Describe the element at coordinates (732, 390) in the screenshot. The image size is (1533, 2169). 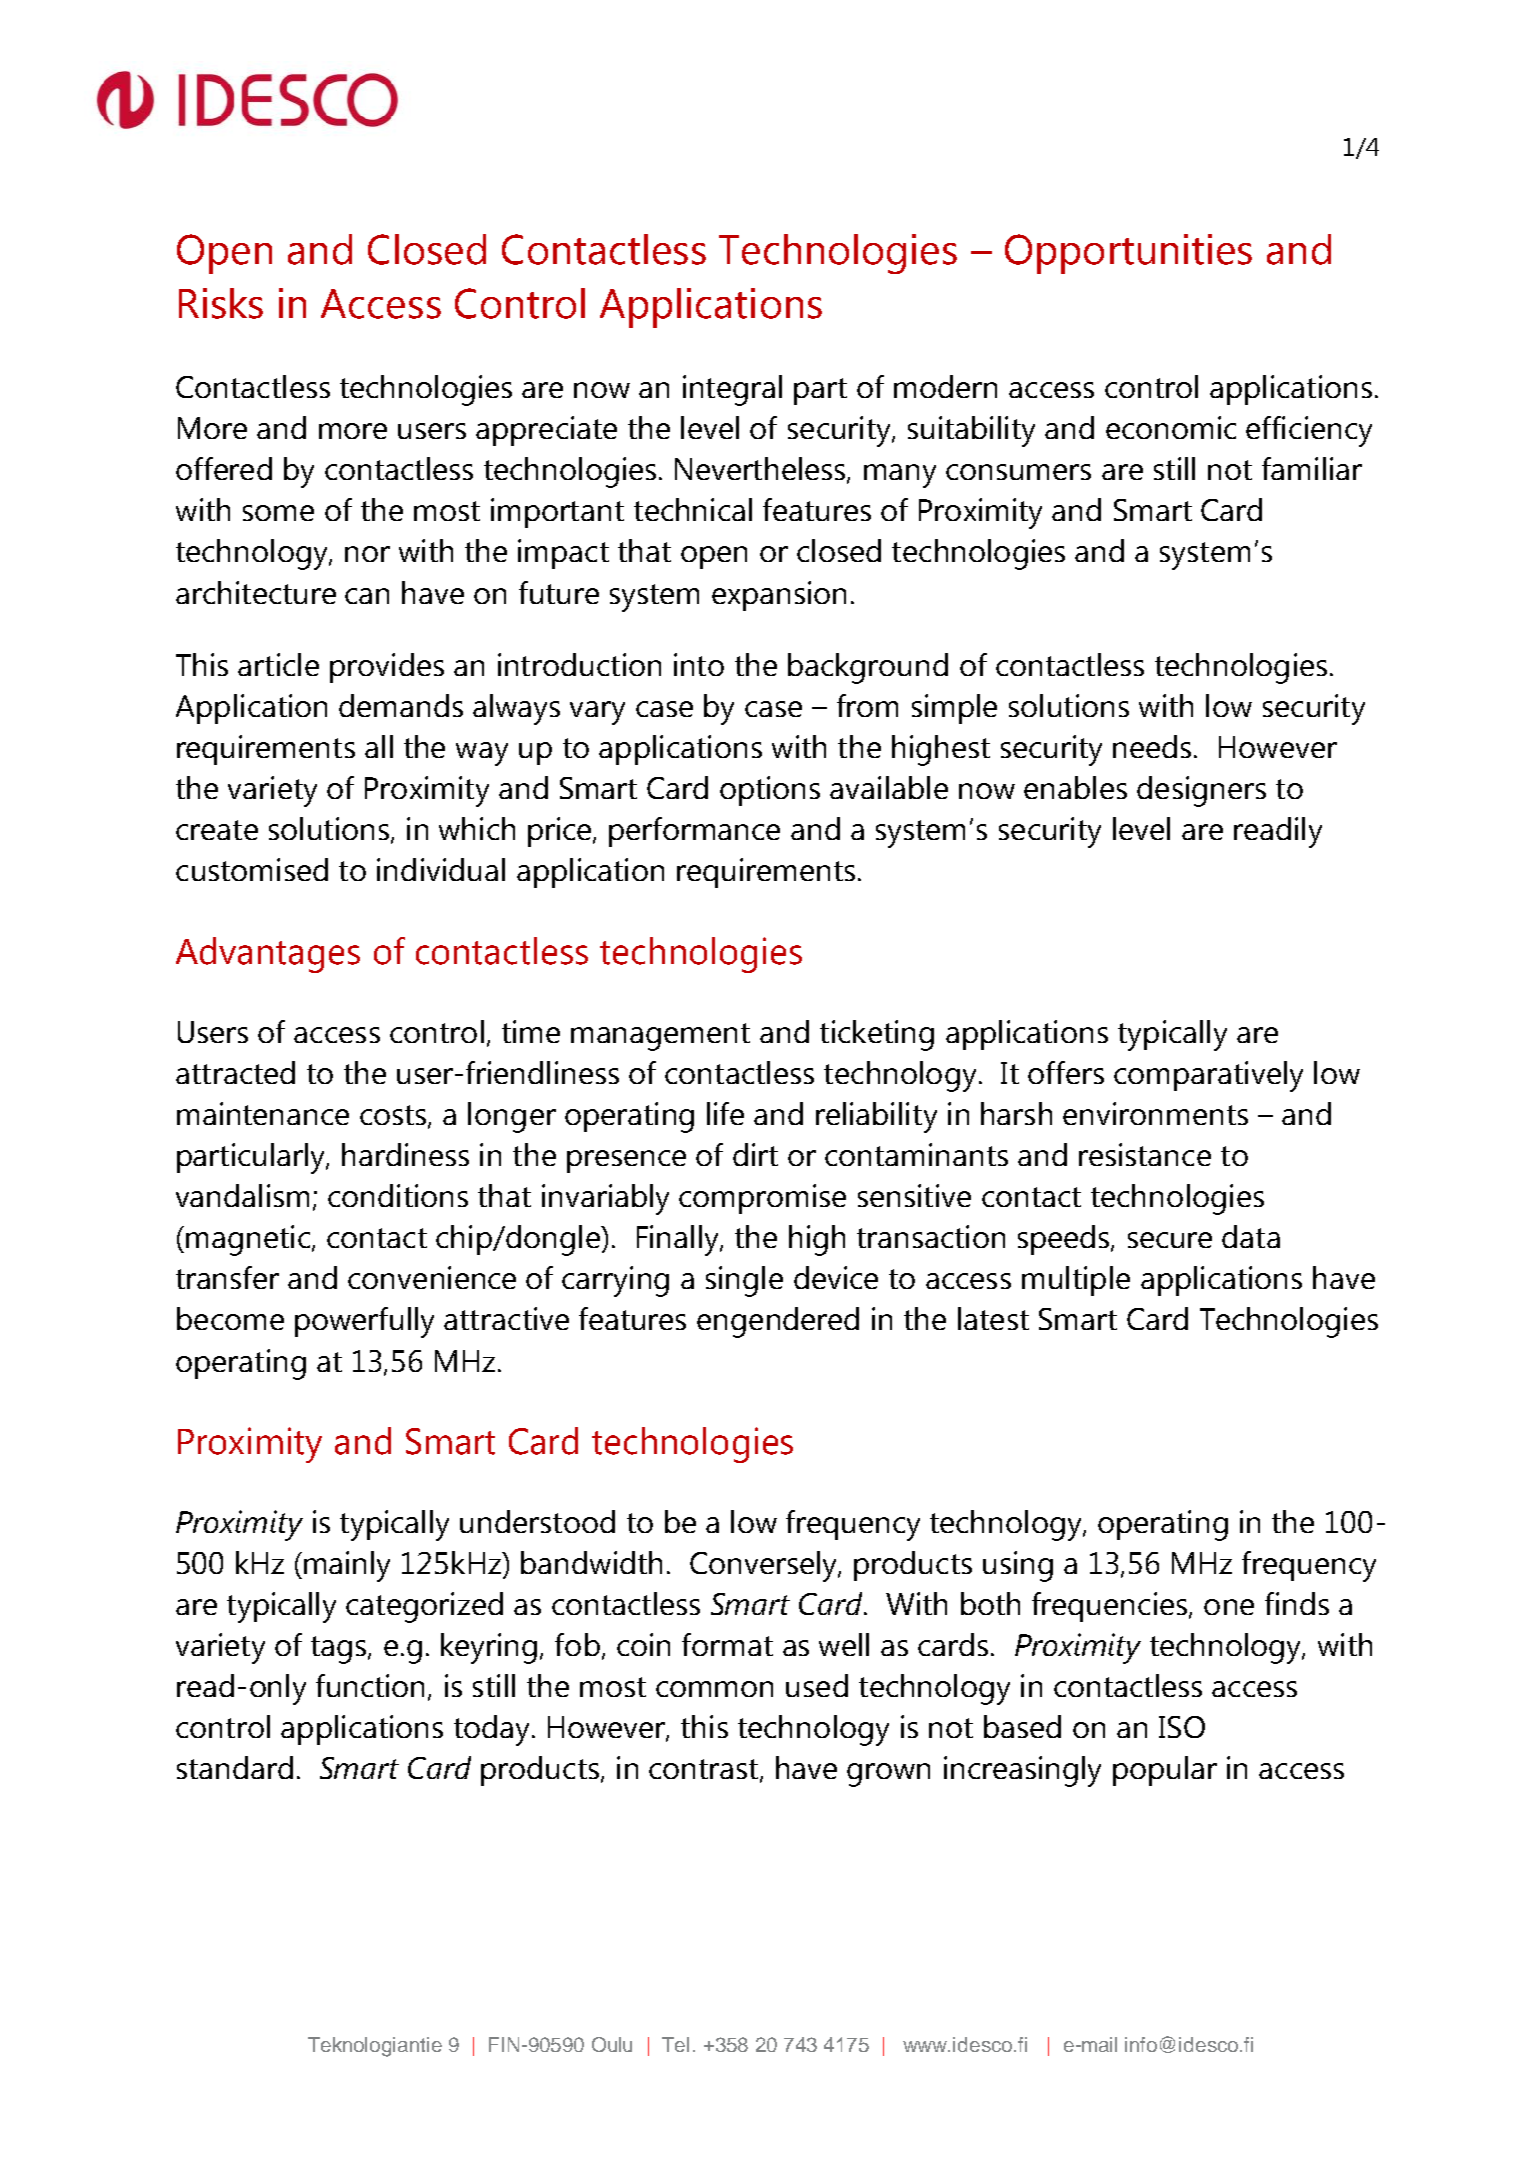
I see `integral` at that location.
